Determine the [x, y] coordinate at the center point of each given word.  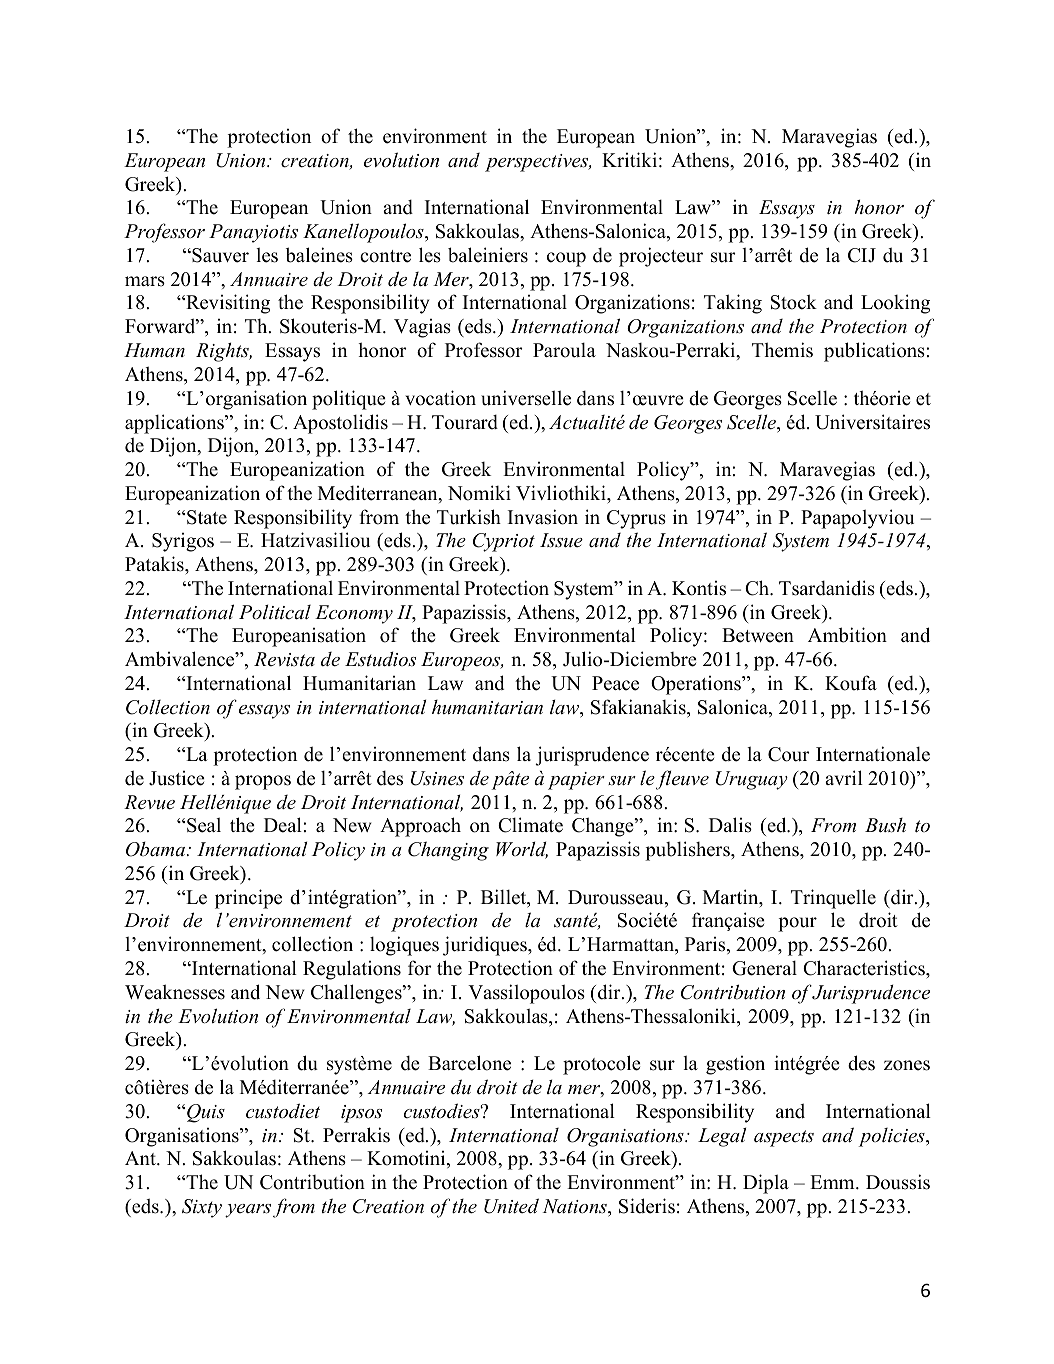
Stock [794, 302]
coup [566, 259]
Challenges [357, 994]
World [522, 850]
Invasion [543, 517]
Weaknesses [175, 992]
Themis [782, 350]
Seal [204, 825]
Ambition [847, 635]
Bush [885, 825]
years [248, 1211]
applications [175, 424]
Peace [615, 683]
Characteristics [865, 968]
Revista [284, 659]
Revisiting [227, 304]
